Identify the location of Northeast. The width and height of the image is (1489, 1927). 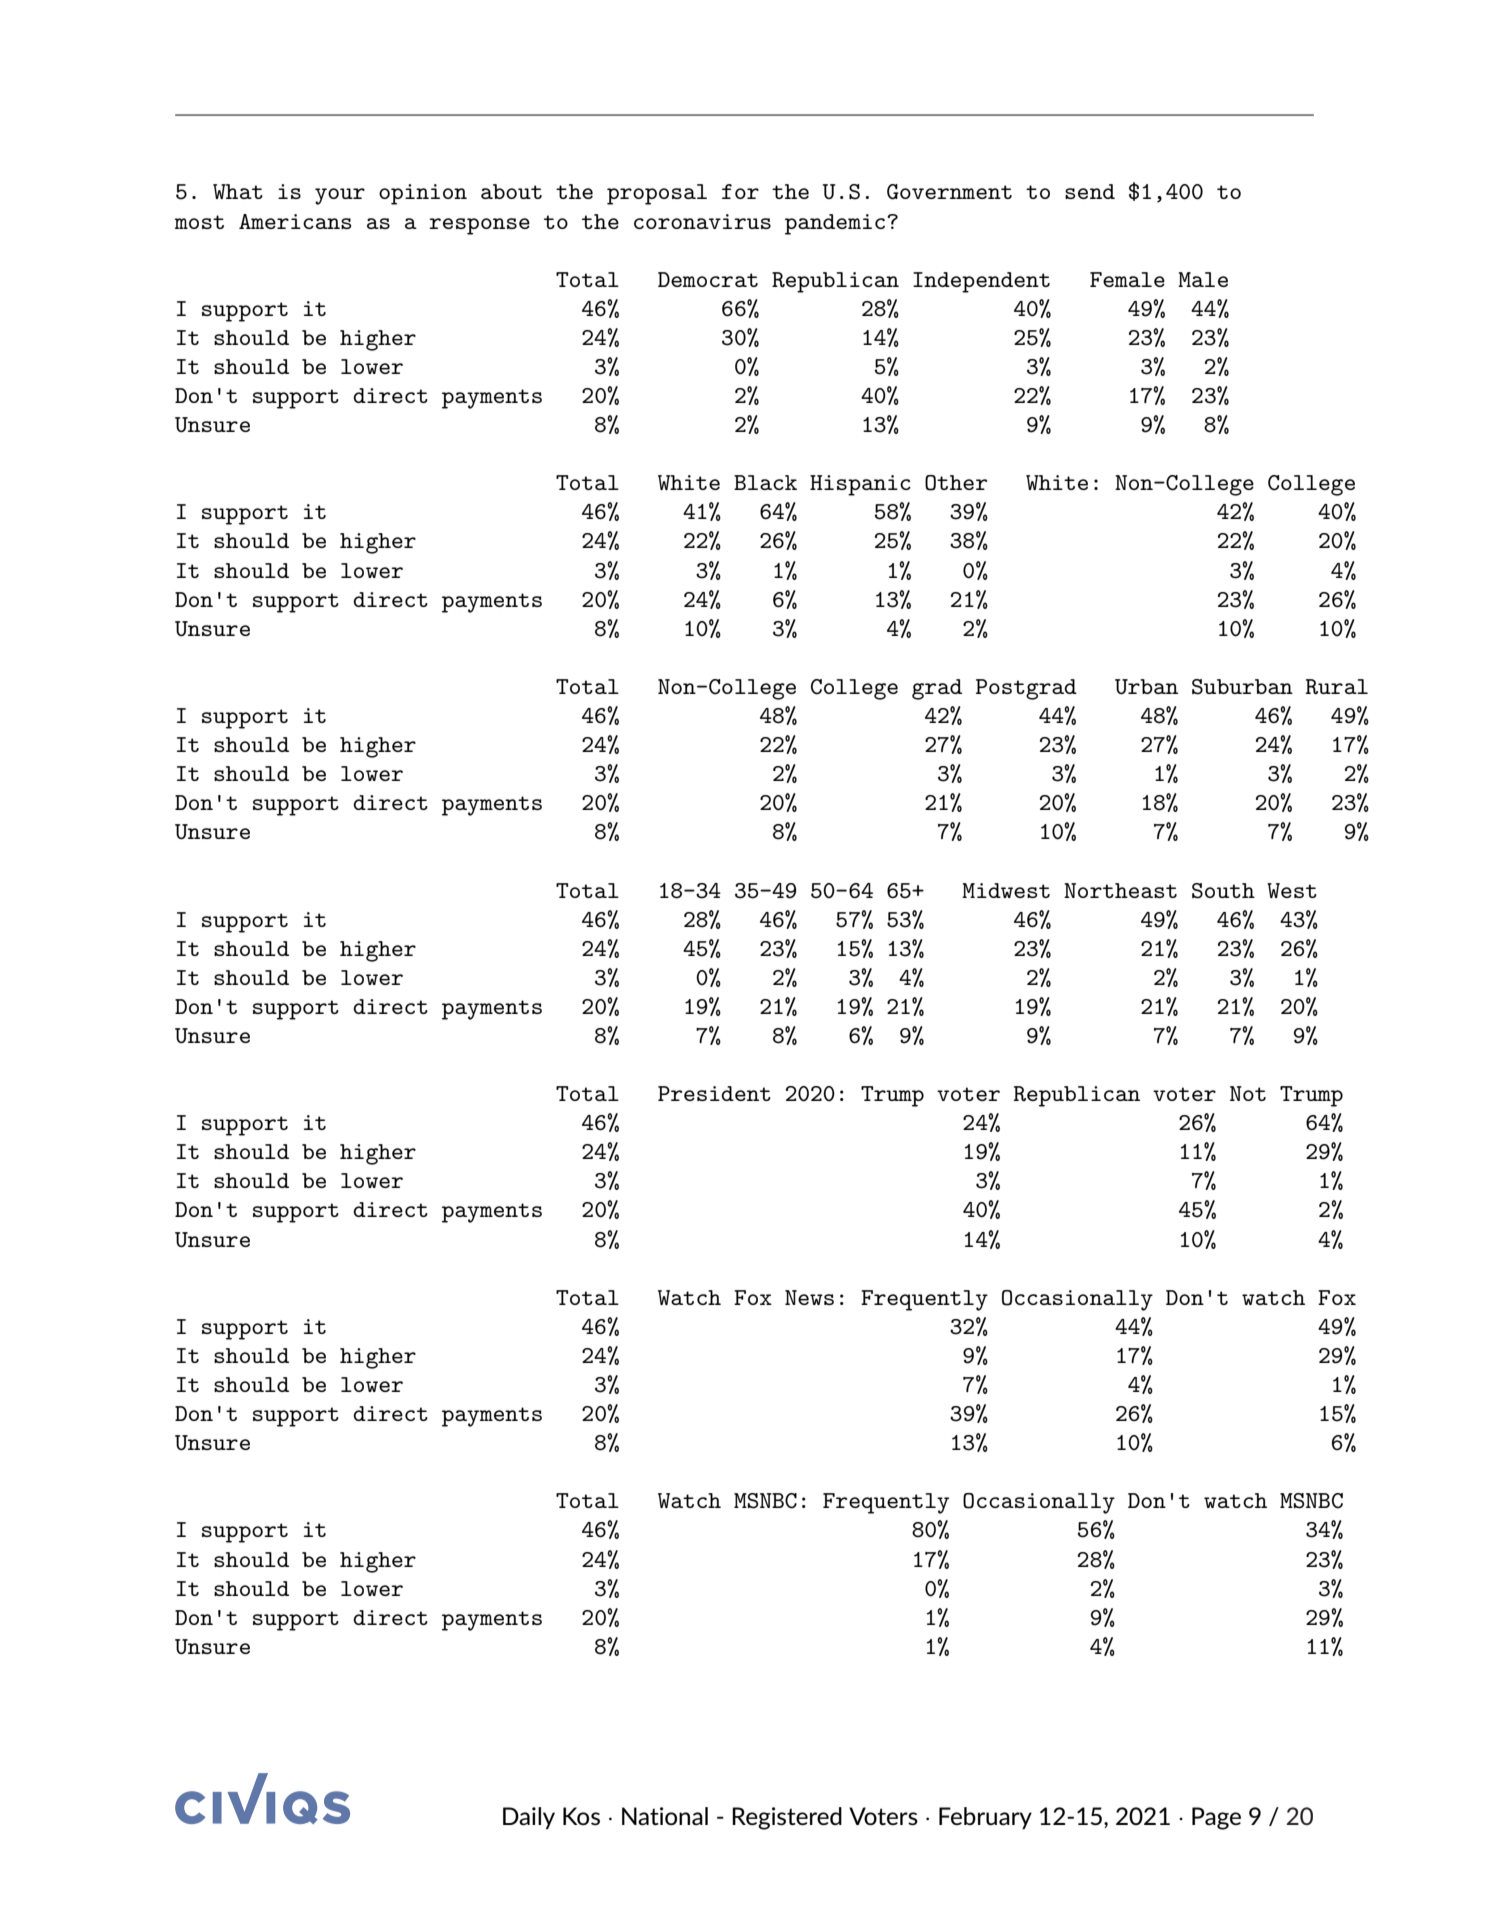
(1120, 890).
